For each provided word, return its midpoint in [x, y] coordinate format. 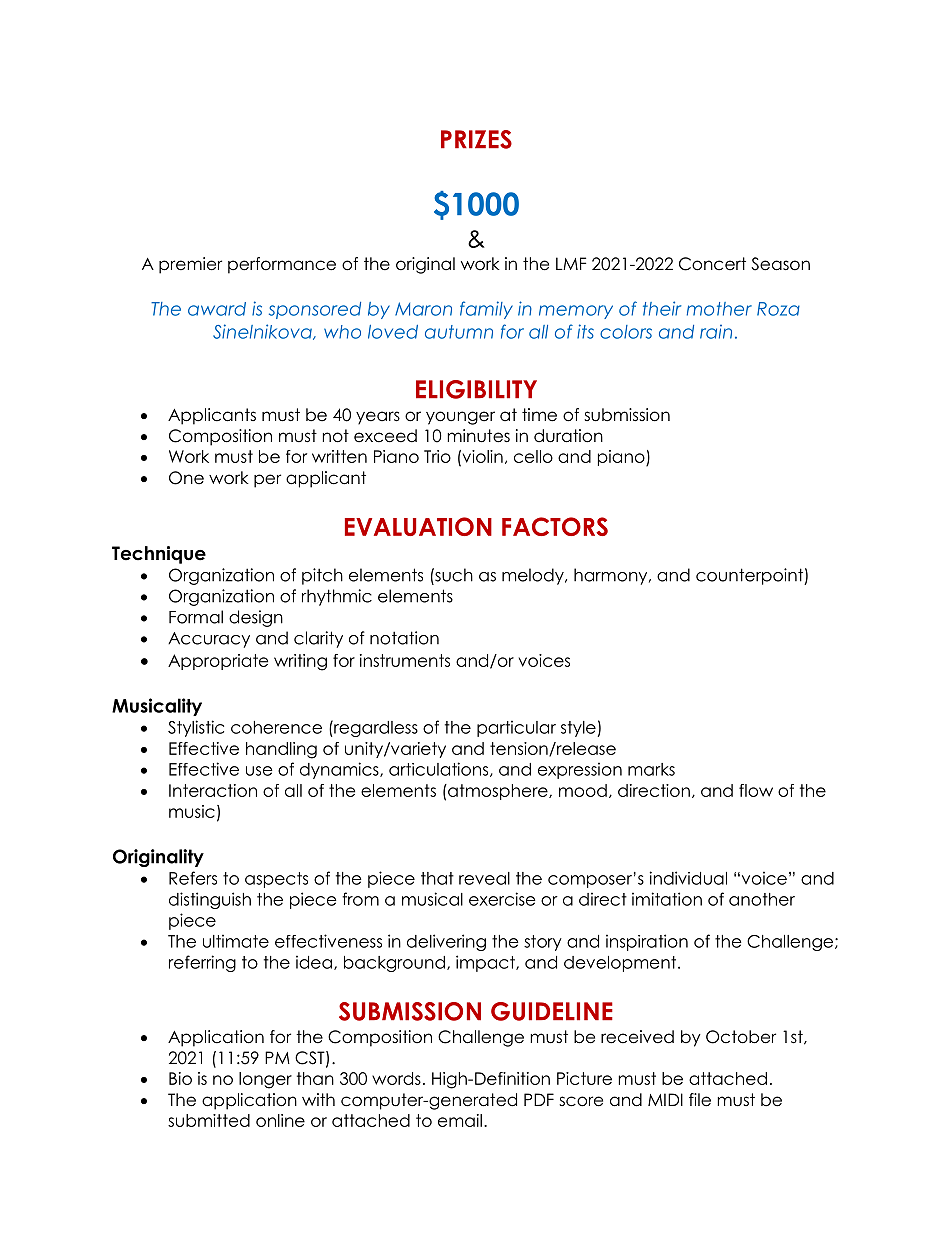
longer [265, 1080]
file [700, 1100]
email [460, 1120]
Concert [712, 264]
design [256, 618]
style [579, 729]
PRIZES [476, 139]
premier [190, 265]
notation [404, 638]
